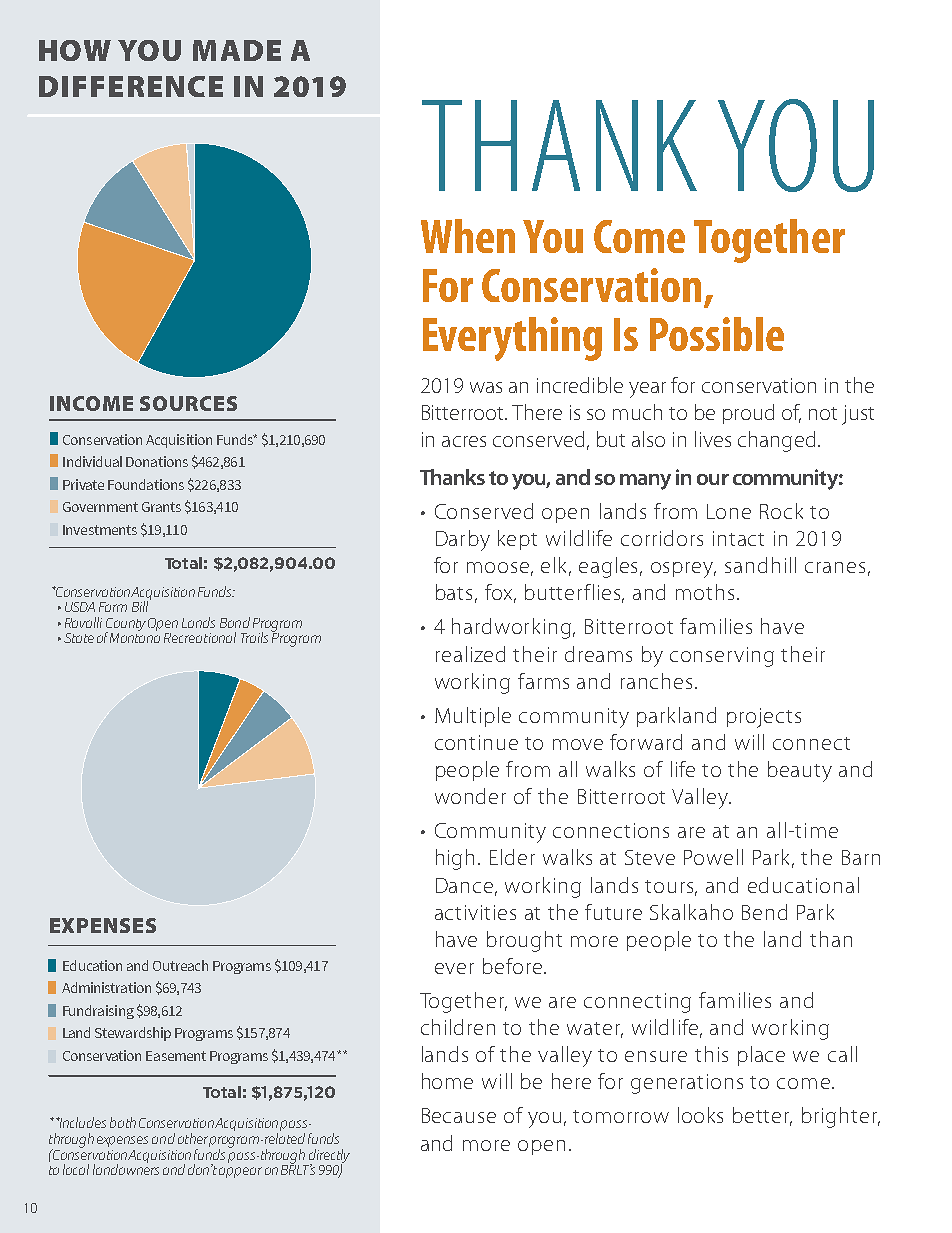 This image has height=1233, width=952. What do you see at coordinates (123, 1122) in the image?
I see `both` at bounding box center [123, 1122].
